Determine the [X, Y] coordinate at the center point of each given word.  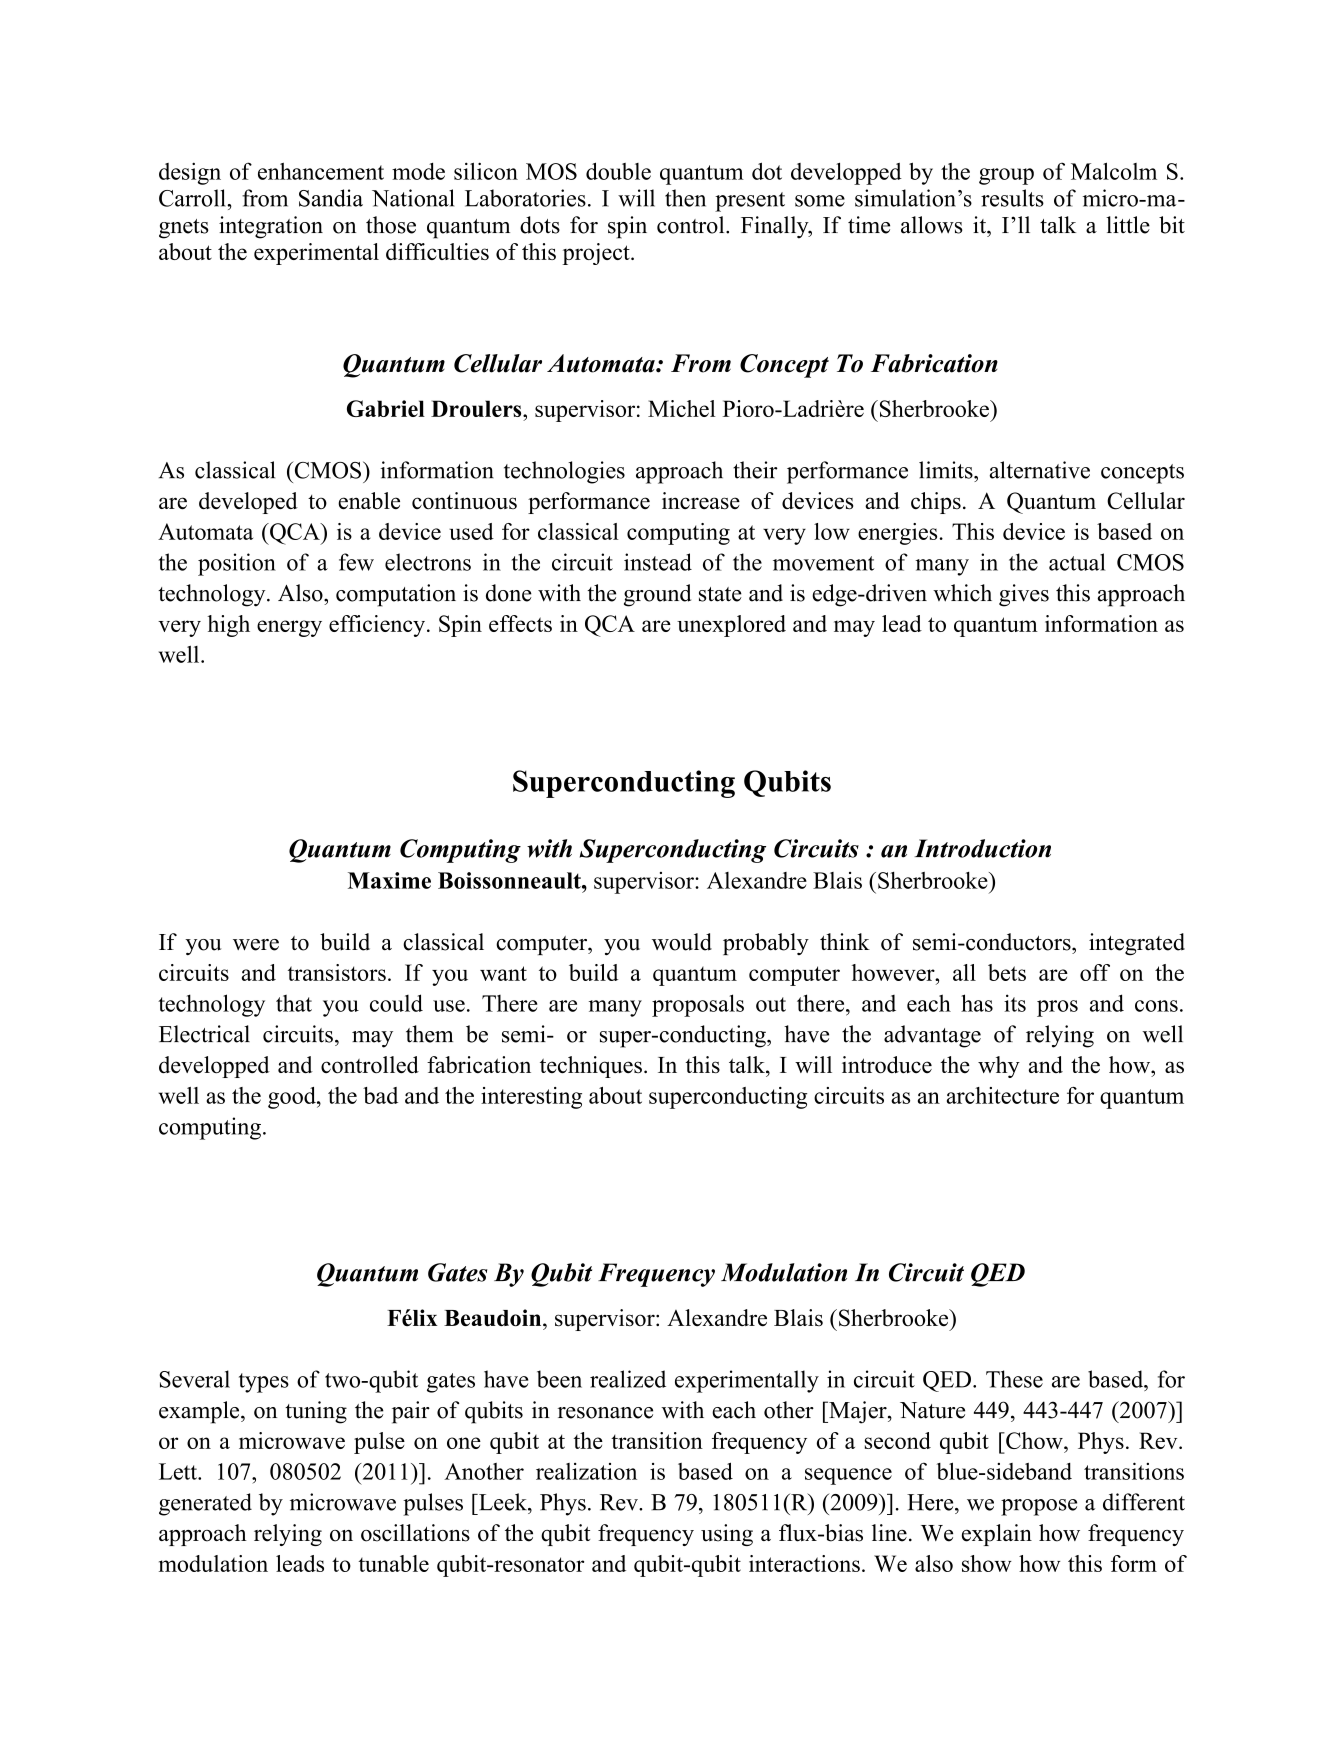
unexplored [731, 626]
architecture [1003, 1095]
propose [1039, 1507]
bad [380, 1095]
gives [1024, 595]
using [727, 1535]
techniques [591, 1067]
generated [205, 1504]
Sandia [331, 198]
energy [289, 628]
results [1012, 198]
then [685, 198]
